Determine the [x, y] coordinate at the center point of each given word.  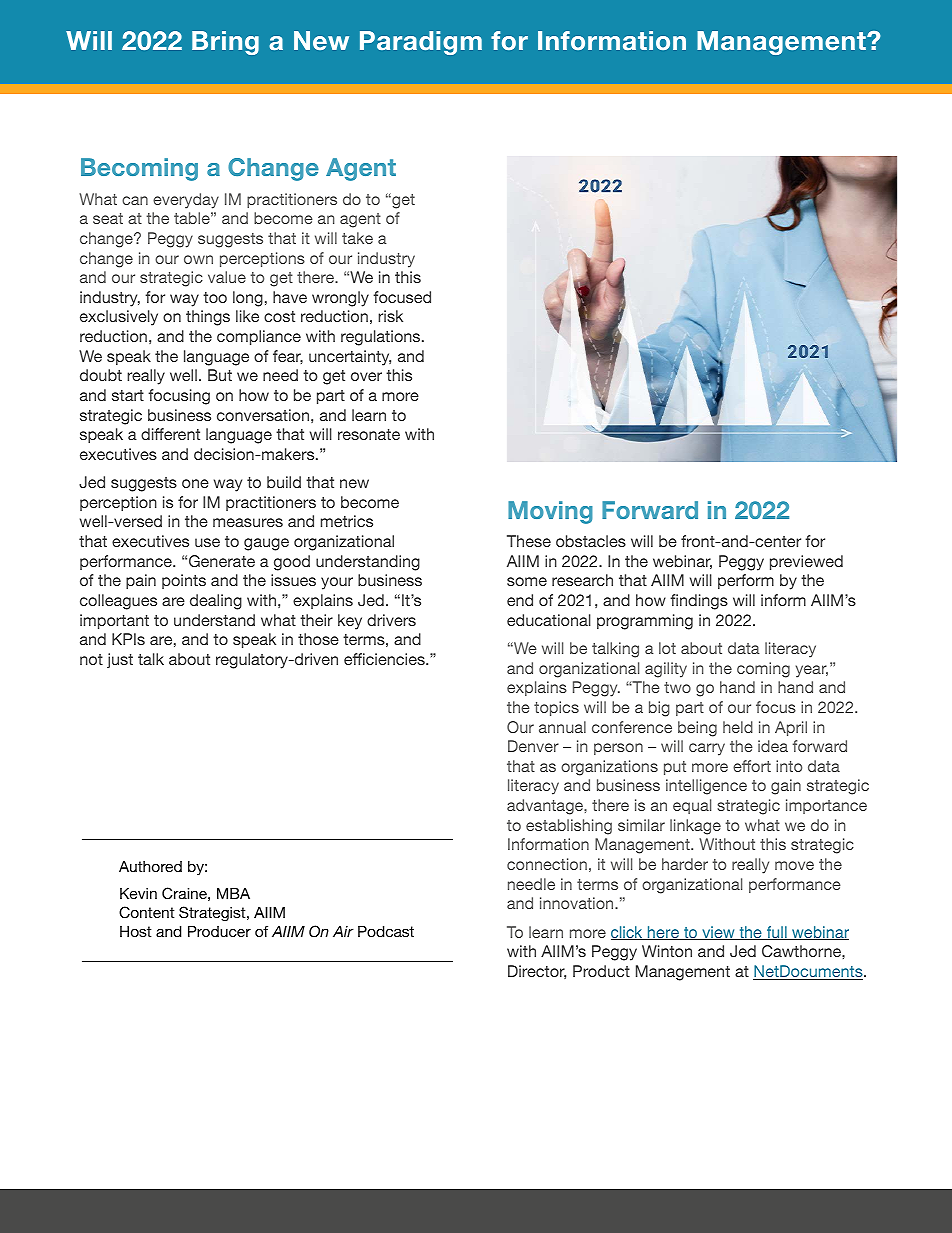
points [184, 581]
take [357, 238]
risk [390, 316]
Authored [150, 866]
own [198, 259]
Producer [219, 931]
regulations [382, 338]
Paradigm [421, 43]
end [520, 600]
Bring [225, 43]
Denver [533, 746]
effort [752, 766]
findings [699, 602]
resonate [369, 434]
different [170, 434]
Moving [550, 512]
